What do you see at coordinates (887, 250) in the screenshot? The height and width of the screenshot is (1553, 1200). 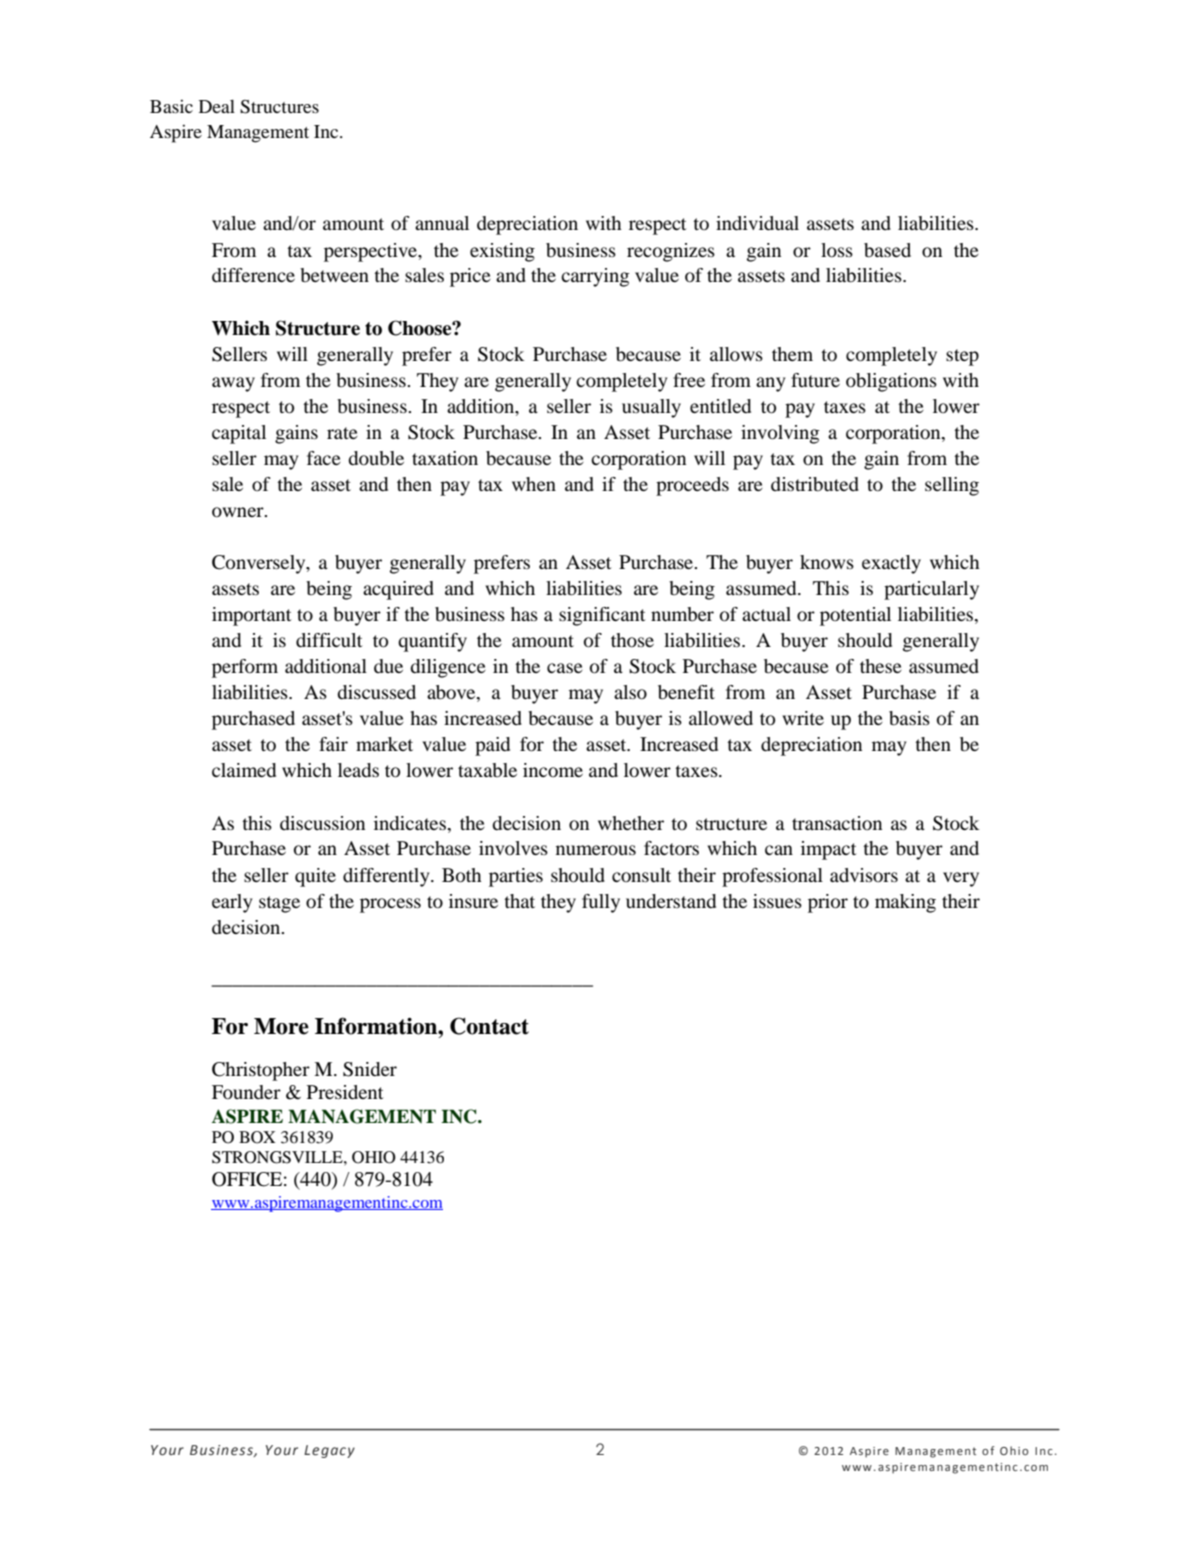 I see `based` at bounding box center [887, 250].
